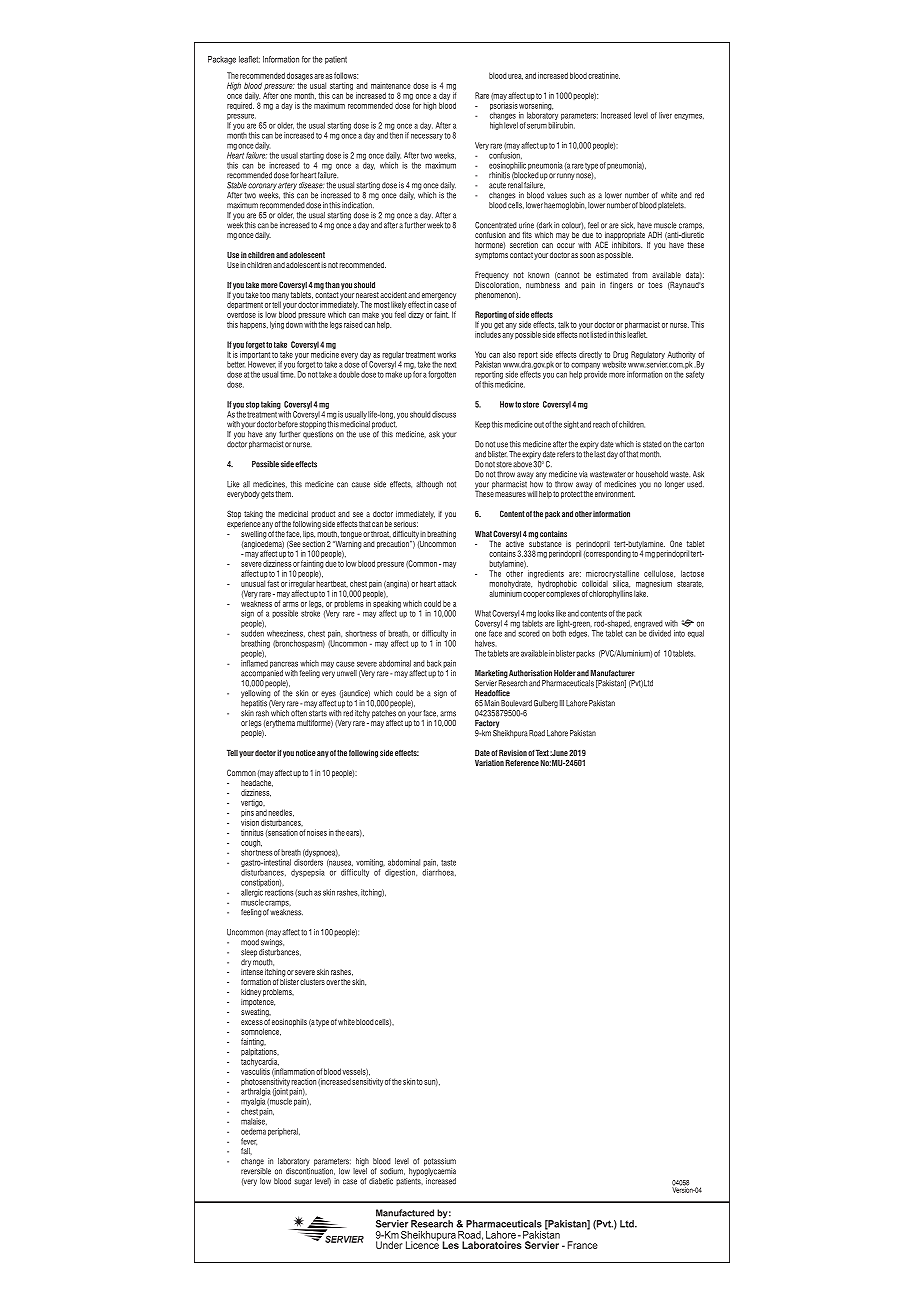 This page has width=924, height=1305. I want to click on Text, so click(542, 752).
